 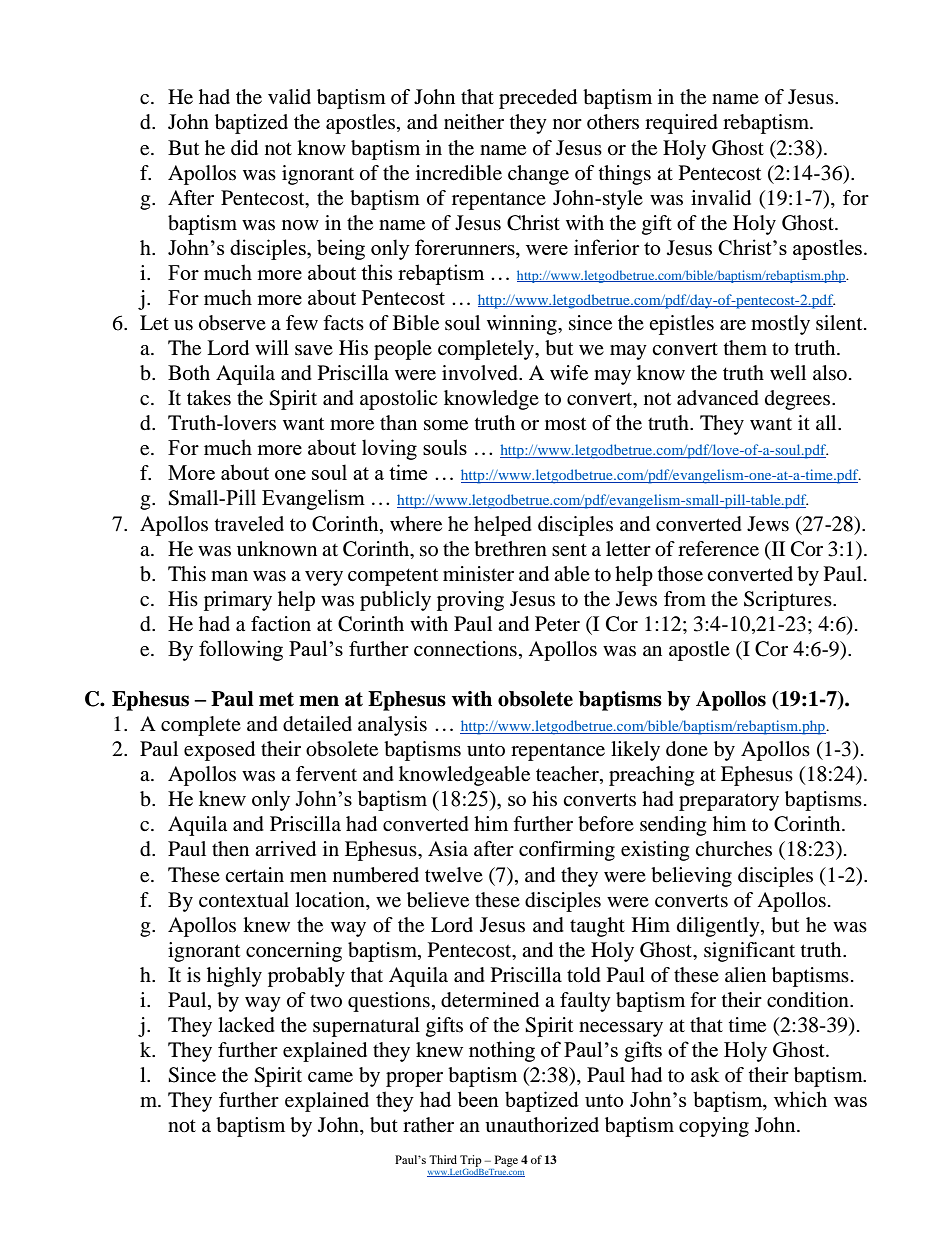 I want to click on came, so click(x=330, y=1077).
